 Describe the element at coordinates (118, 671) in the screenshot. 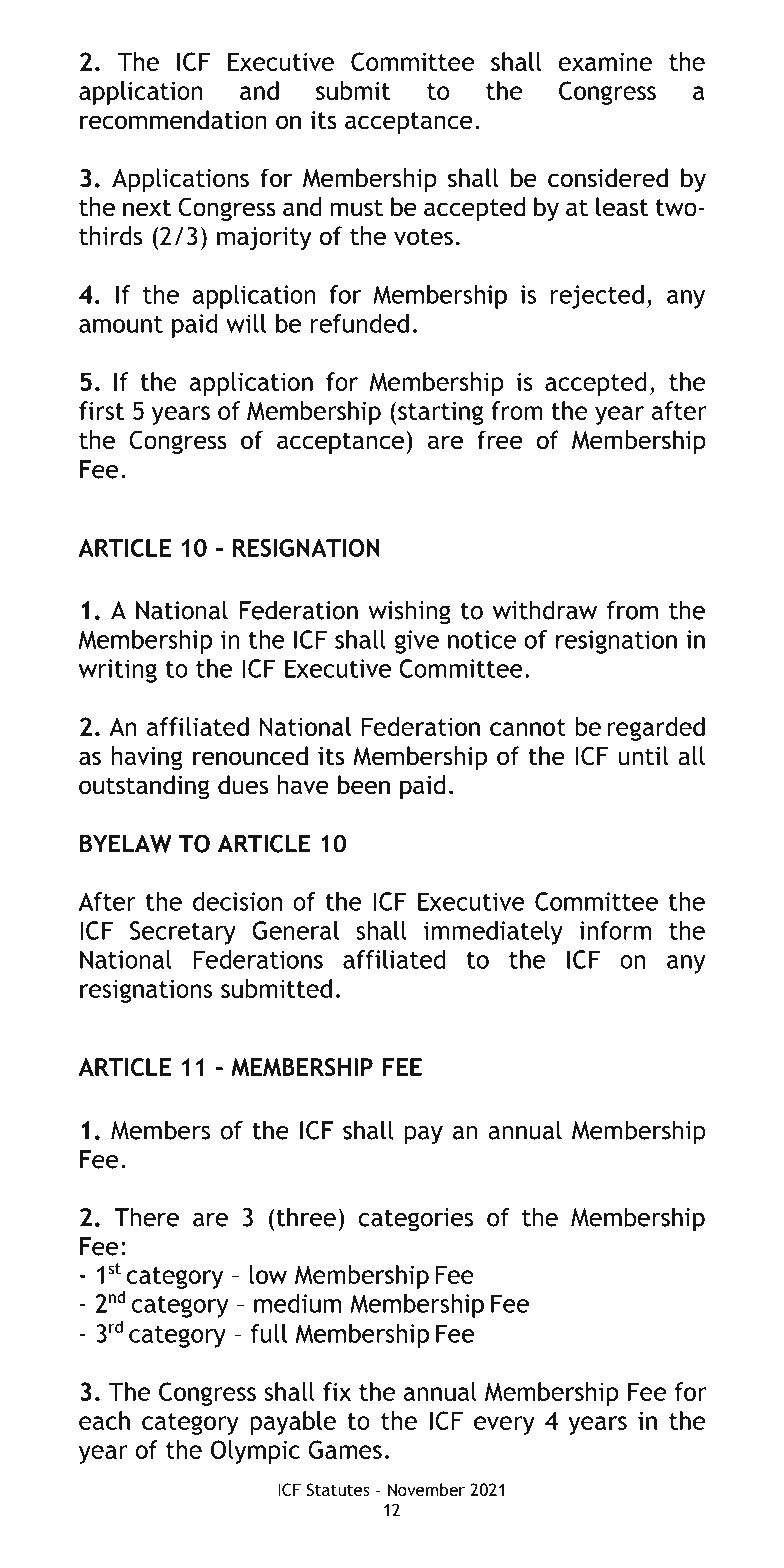

I see `writing` at that location.
